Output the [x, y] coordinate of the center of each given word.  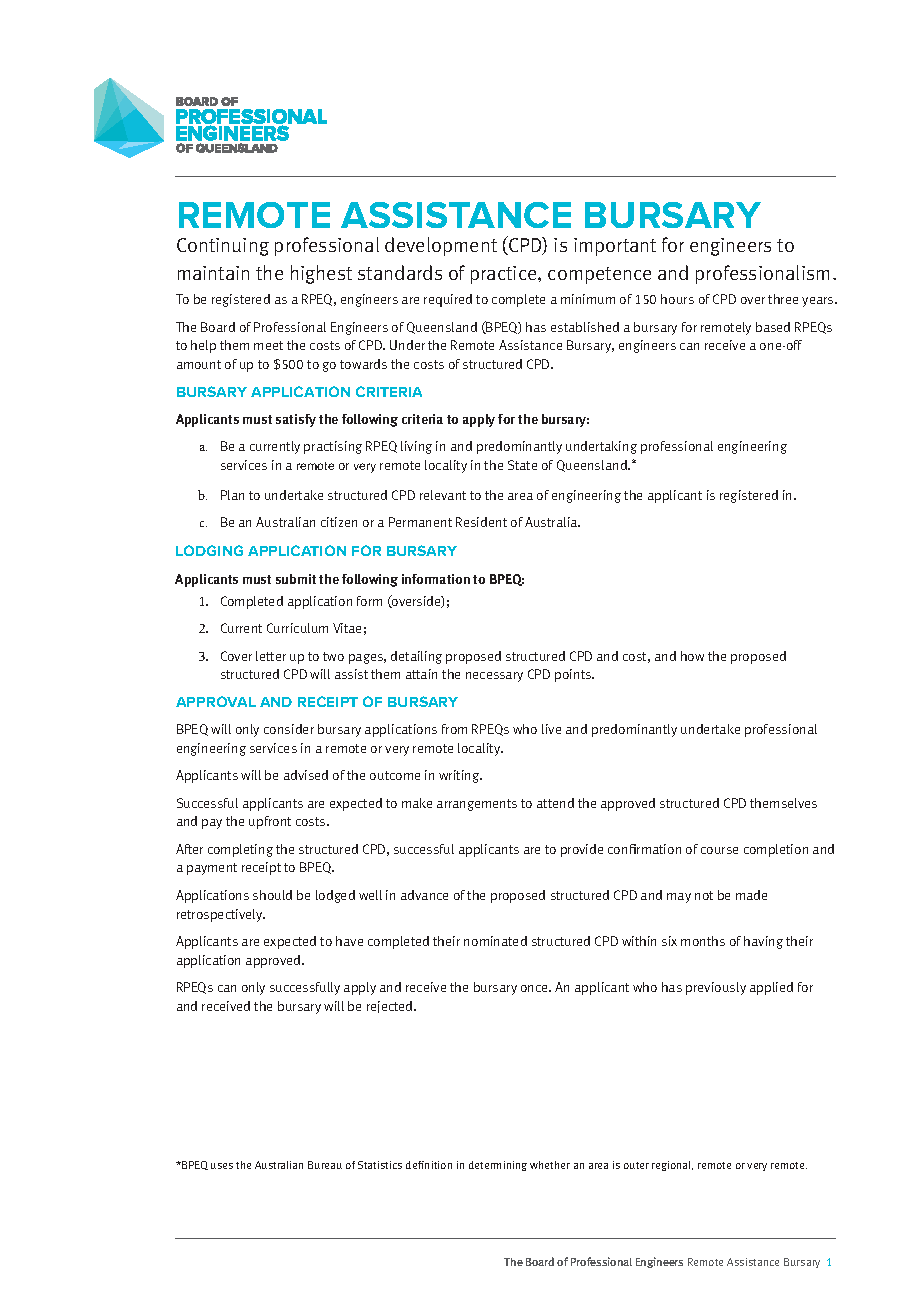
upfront [270, 822]
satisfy [296, 420]
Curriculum [297, 628]
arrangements [477, 805]
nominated [495, 941]
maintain [213, 273]
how [692, 656]
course [719, 850]
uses [222, 1166]
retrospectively [221, 915]
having [763, 942]
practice [505, 275]
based [773, 327]
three [783, 299]
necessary [494, 677]
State [522, 465]
